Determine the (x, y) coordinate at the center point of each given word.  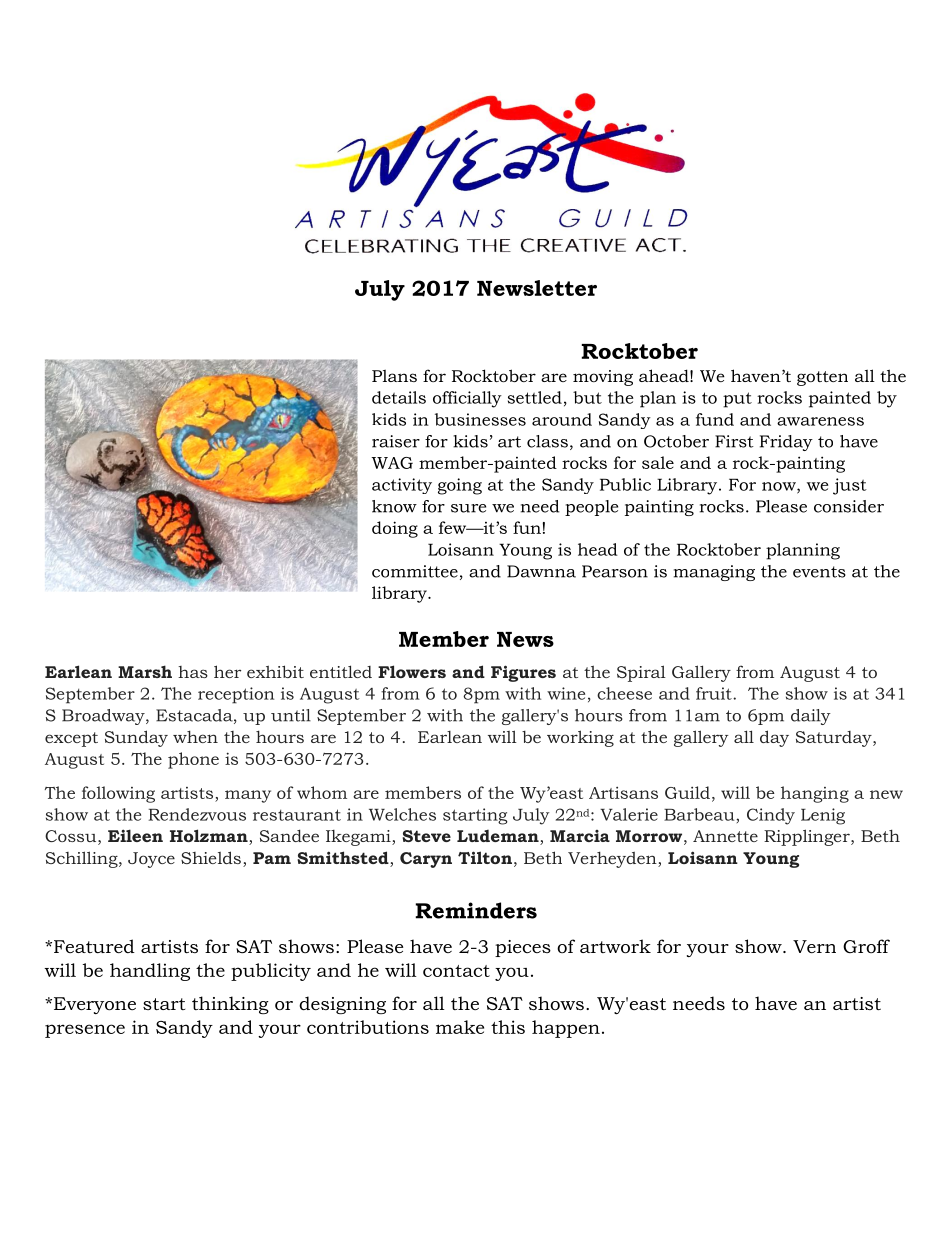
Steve (426, 836)
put (737, 400)
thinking (230, 1005)
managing (714, 573)
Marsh (145, 671)
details (399, 397)
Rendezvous (197, 814)
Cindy (771, 816)
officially (467, 399)
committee (415, 571)
